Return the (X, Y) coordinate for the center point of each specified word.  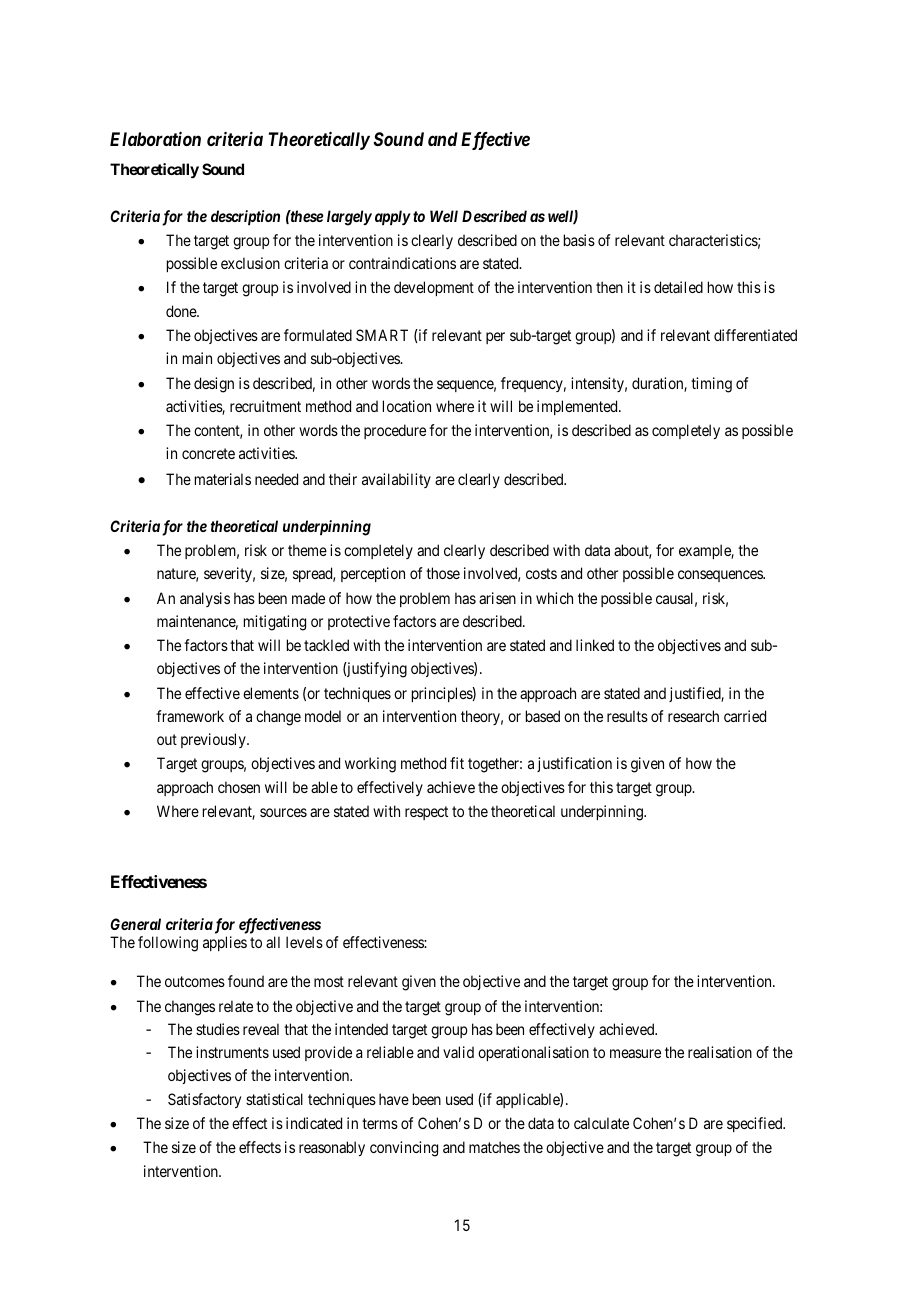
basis (579, 240)
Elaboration (155, 139)
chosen (239, 787)
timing (711, 385)
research (693, 716)
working (370, 765)
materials (223, 479)
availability (396, 480)
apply (393, 217)
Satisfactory (204, 1100)
